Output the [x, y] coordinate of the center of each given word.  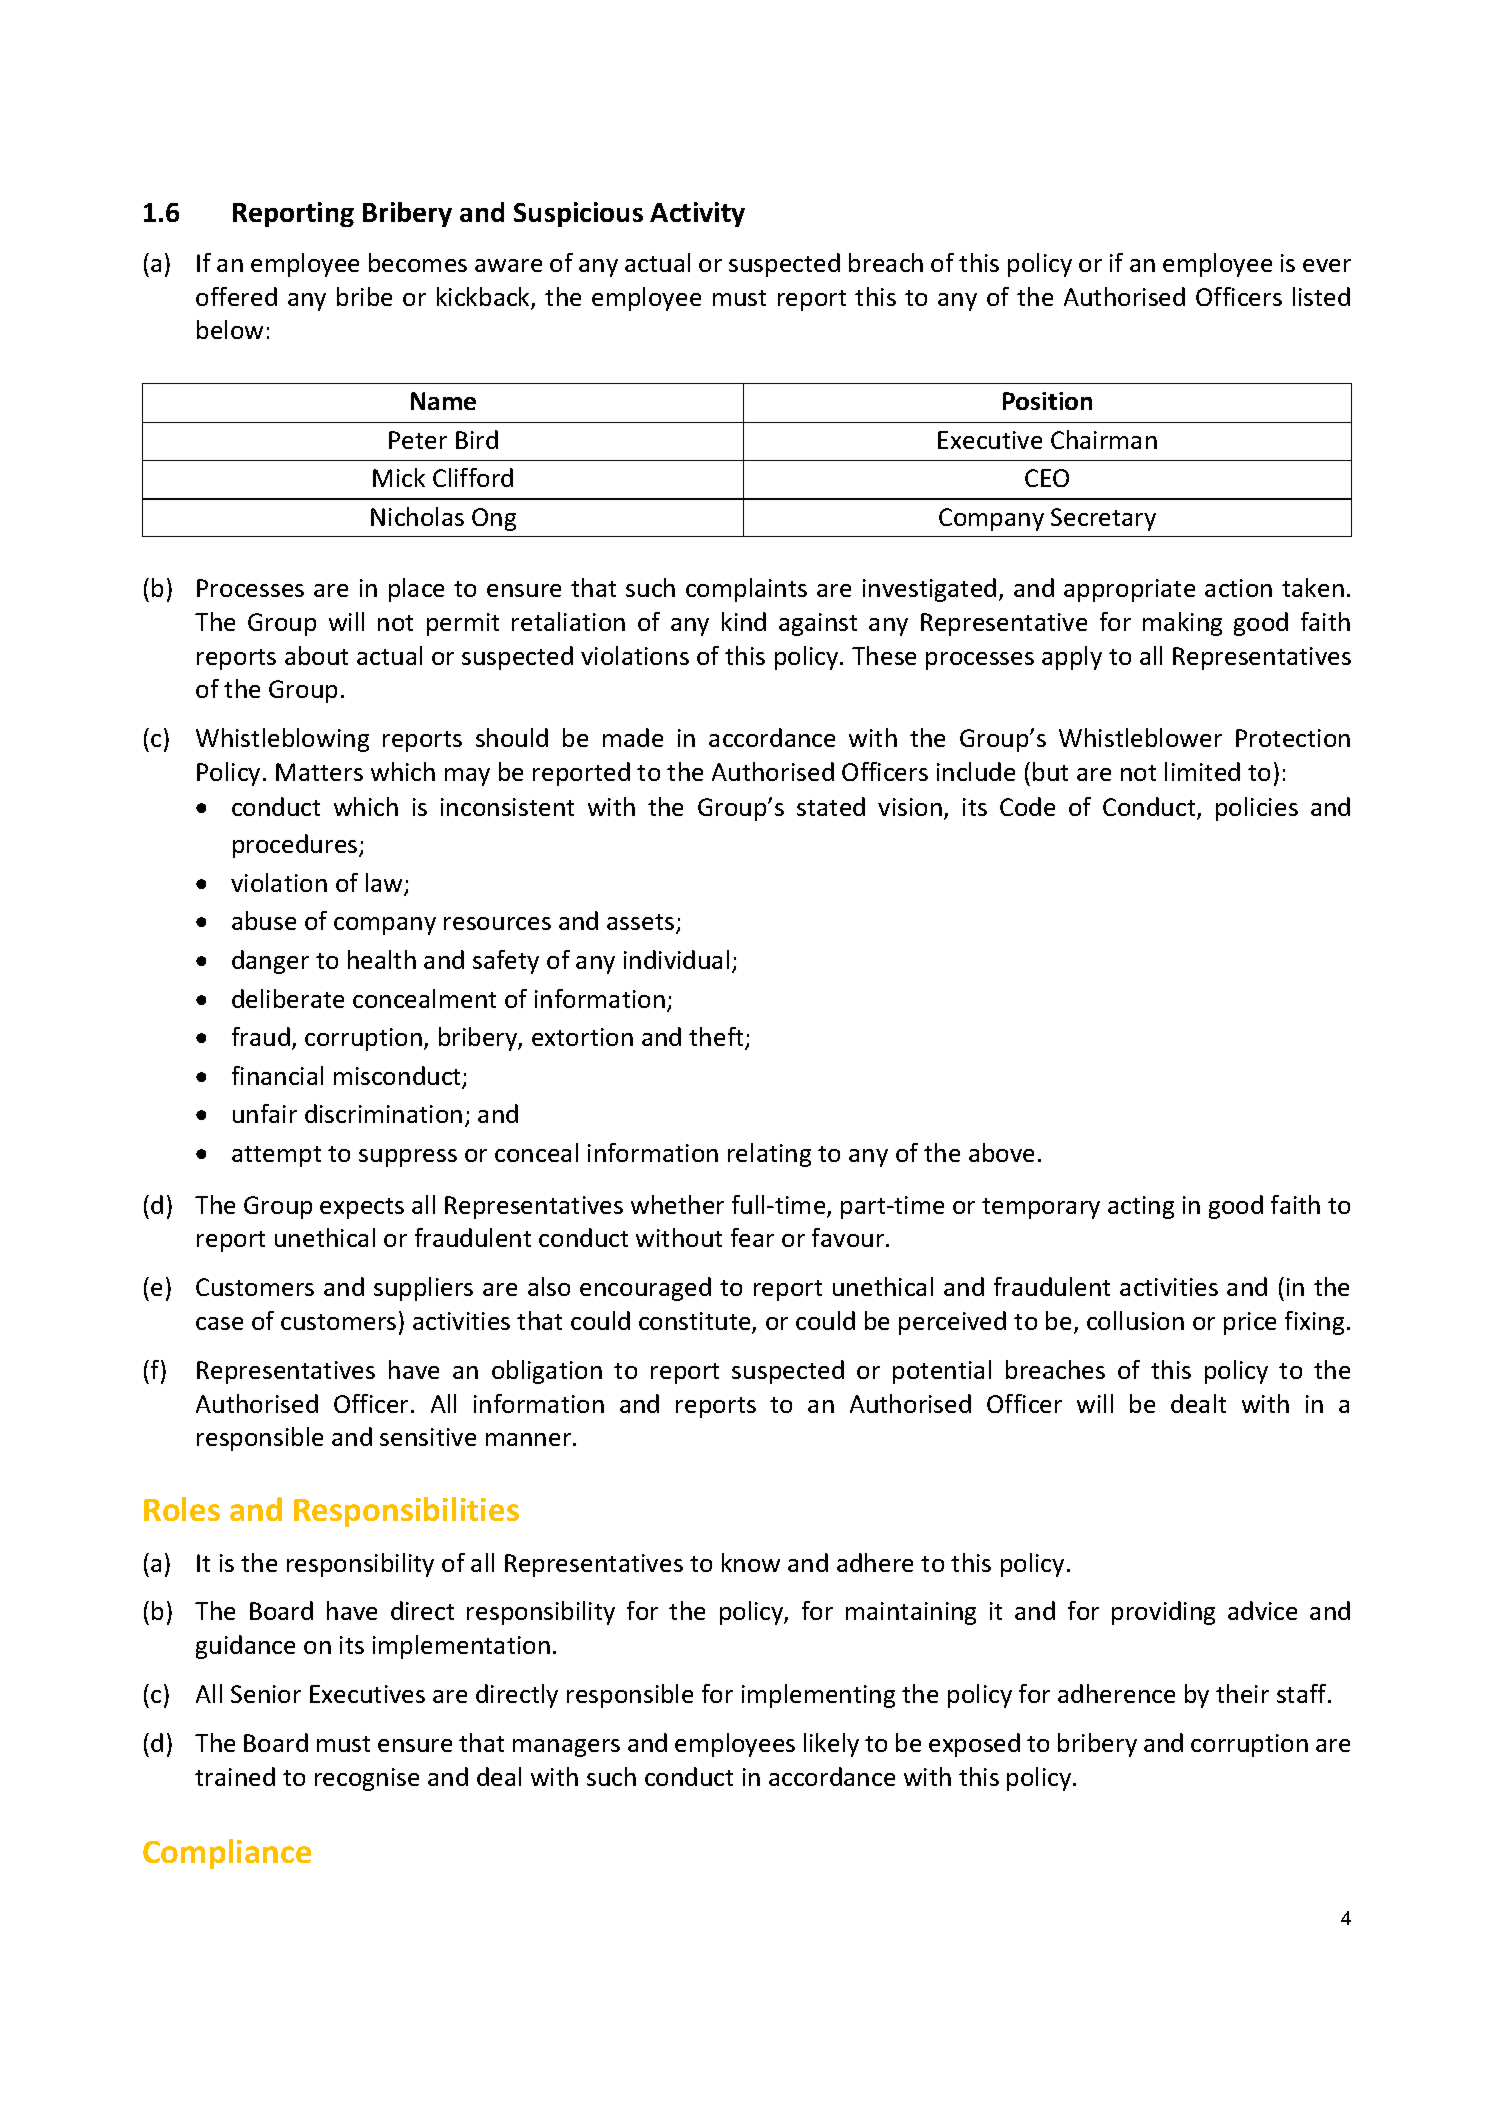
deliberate [288, 998]
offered [236, 296]
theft [717, 1038]
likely [831, 1745]
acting [1141, 1207]
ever [1327, 265]
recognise [367, 1779]
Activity [697, 214]
